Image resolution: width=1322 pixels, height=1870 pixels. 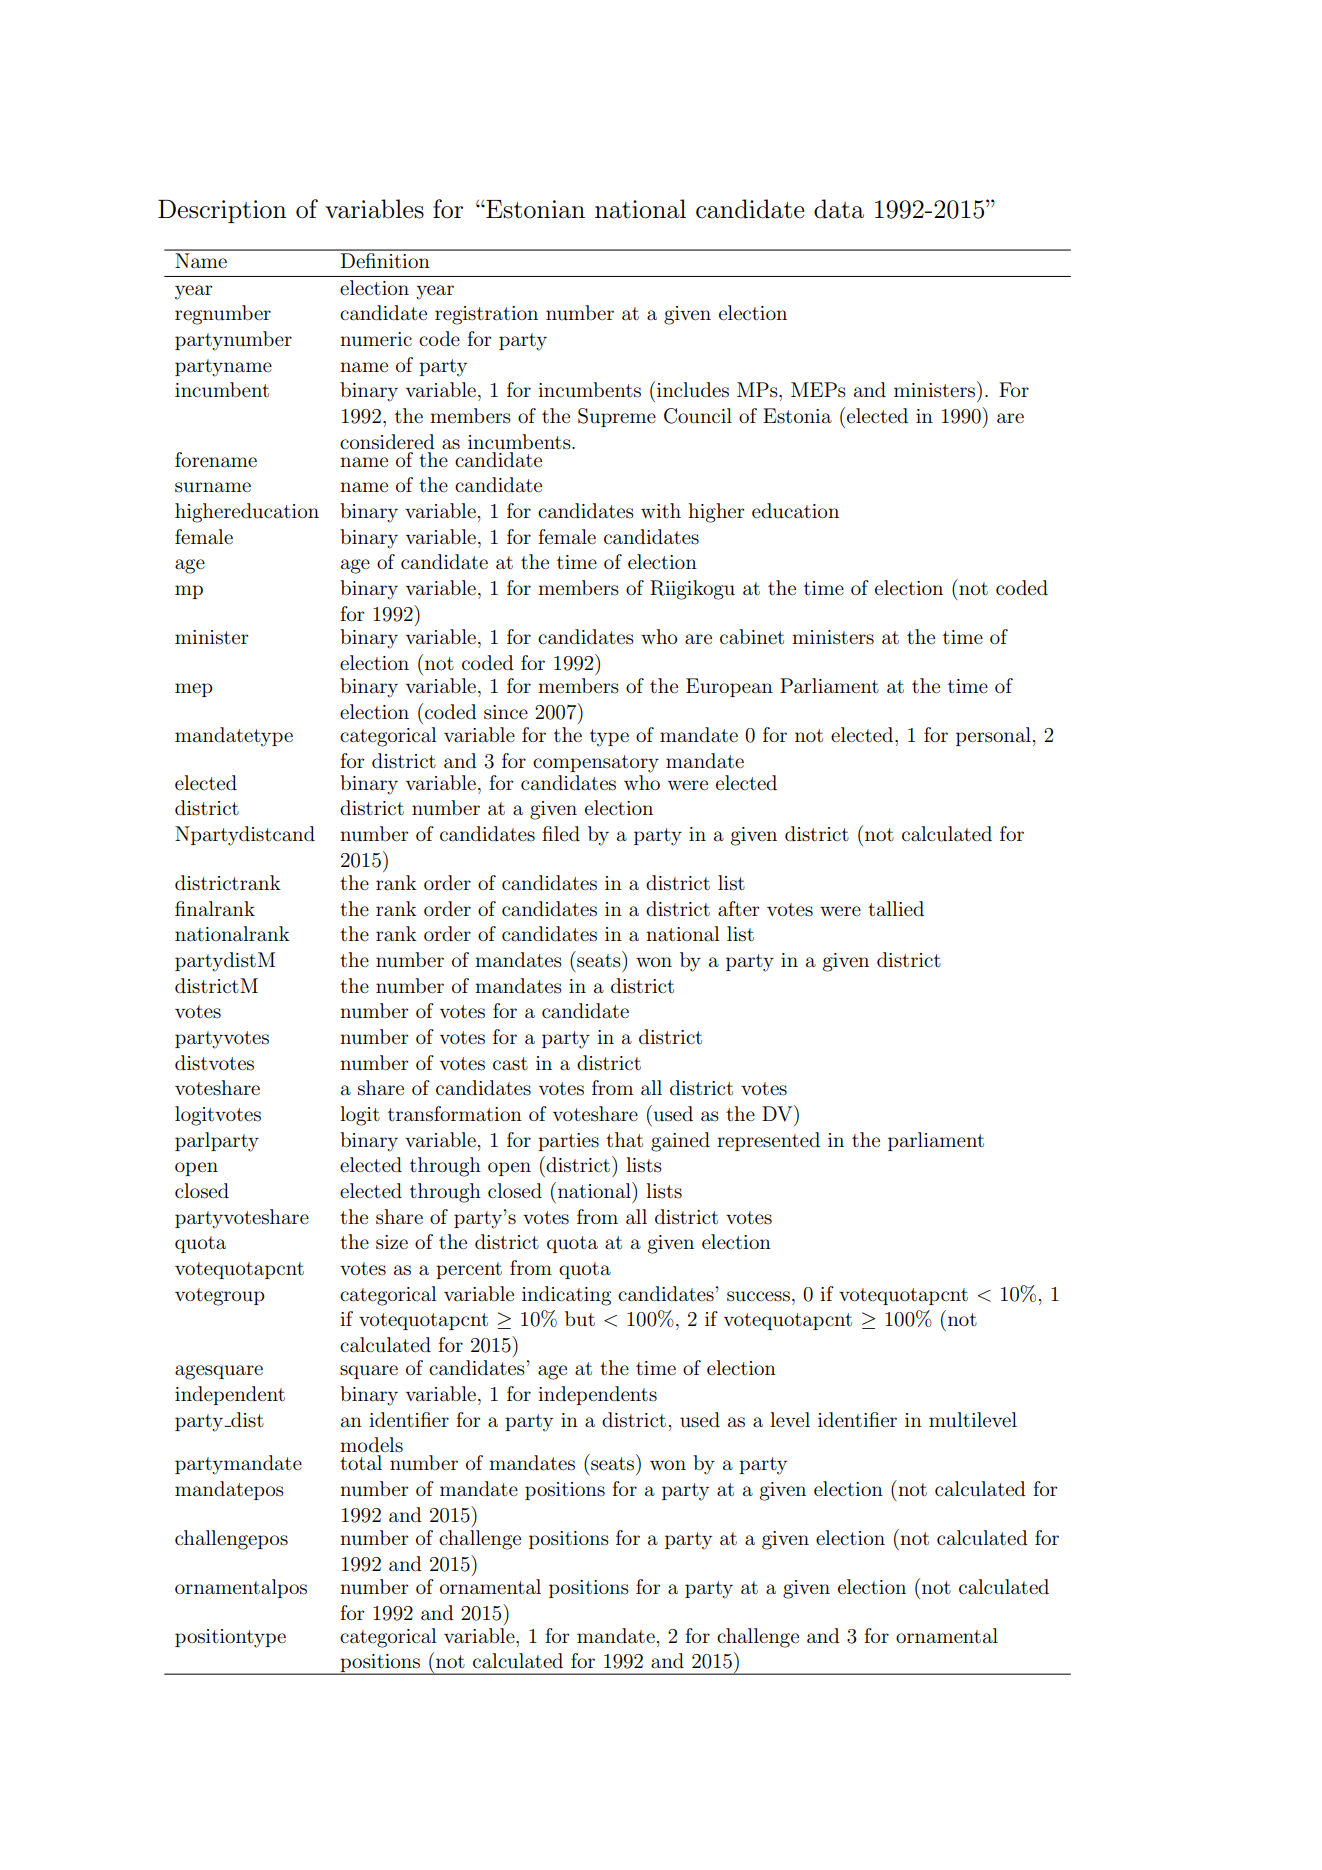 I want to click on tallied, so click(x=896, y=908).
